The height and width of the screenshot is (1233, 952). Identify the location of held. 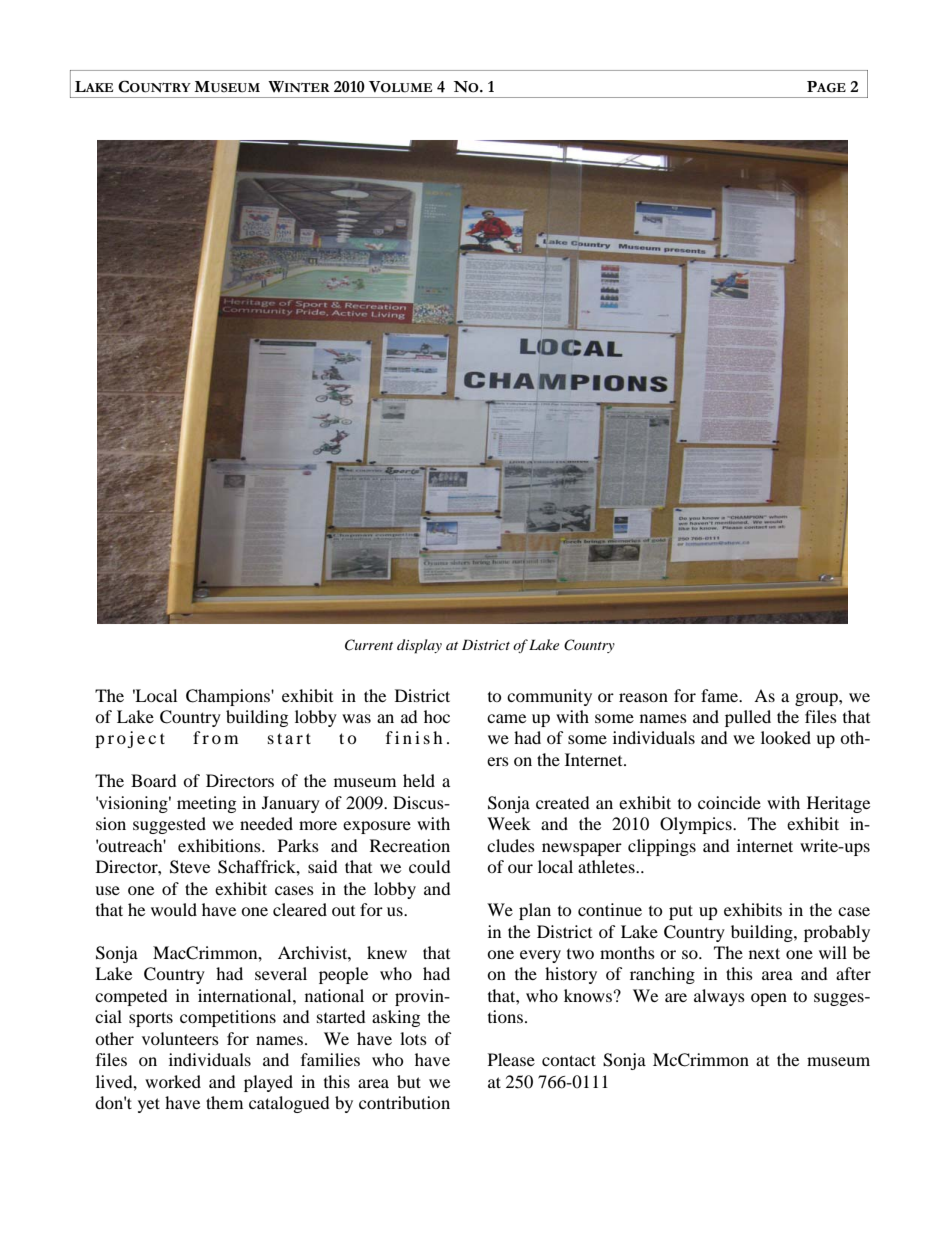
(419, 780).
